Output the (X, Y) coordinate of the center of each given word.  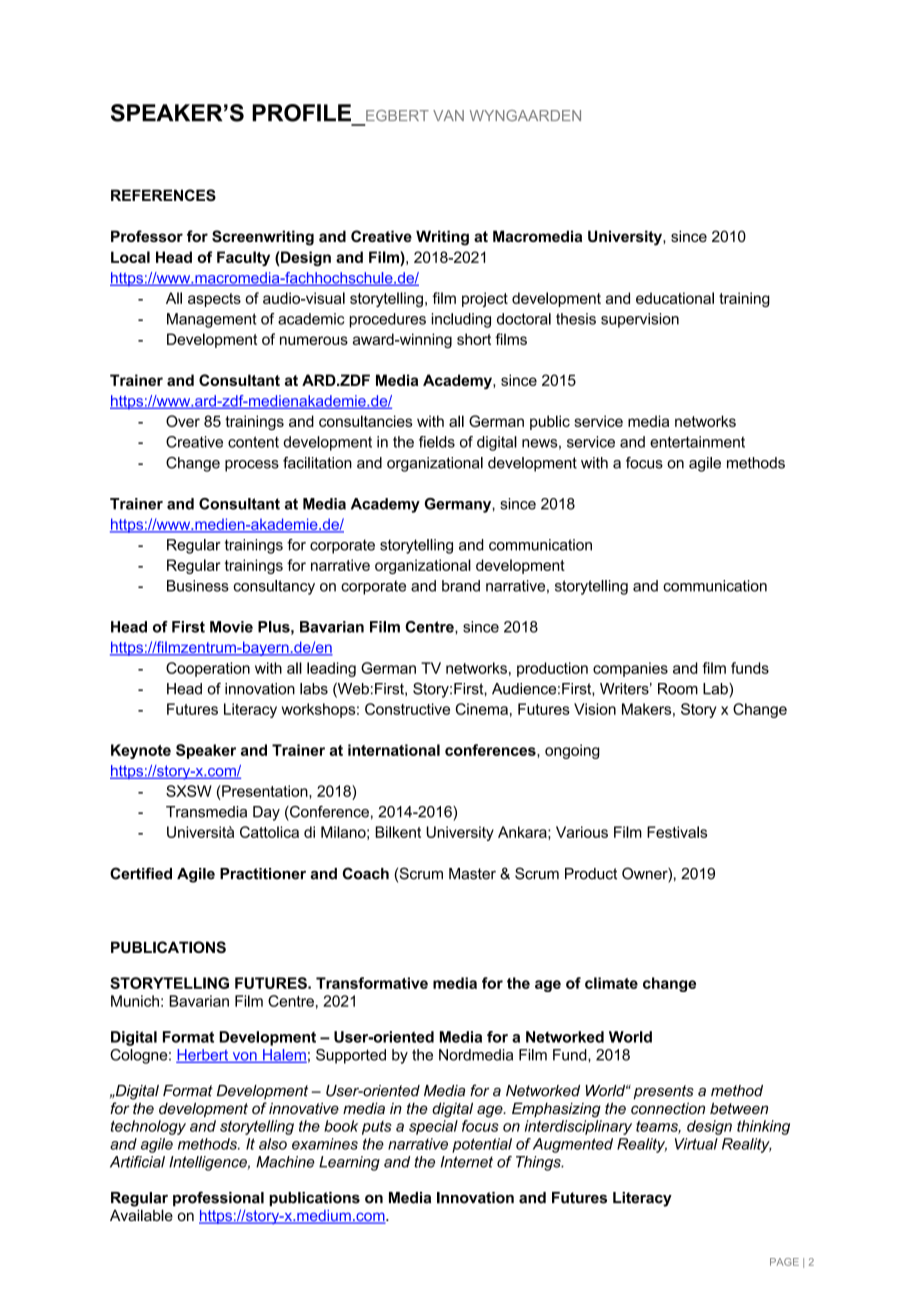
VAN (448, 115)
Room (678, 689)
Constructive (407, 709)
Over (183, 421)
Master (472, 874)
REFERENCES (163, 195)
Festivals (677, 832)
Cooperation (208, 669)
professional (218, 1199)
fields (437, 442)
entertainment (697, 442)
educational (675, 298)
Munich (135, 1001)
